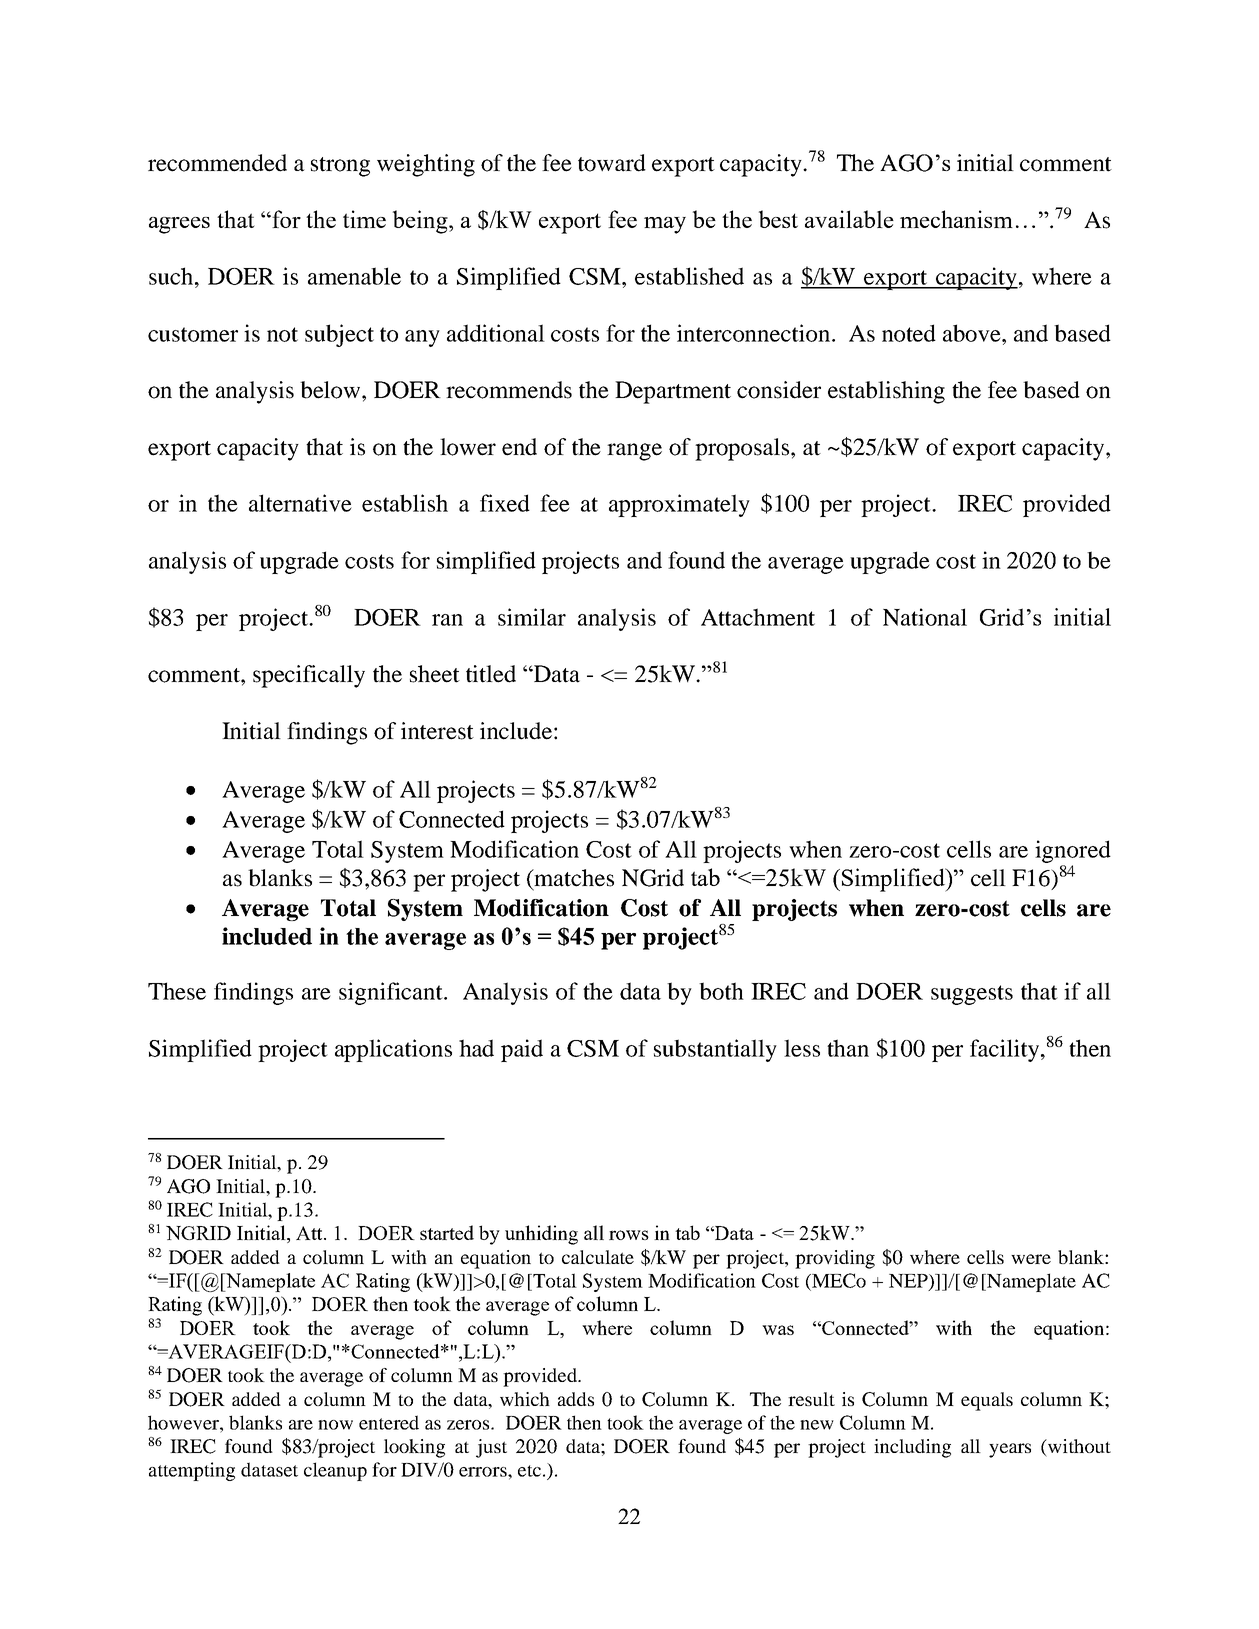 The image size is (1259, 1629). What do you see at coordinates (309, 676) in the screenshot?
I see `specifically` at bounding box center [309, 676].
